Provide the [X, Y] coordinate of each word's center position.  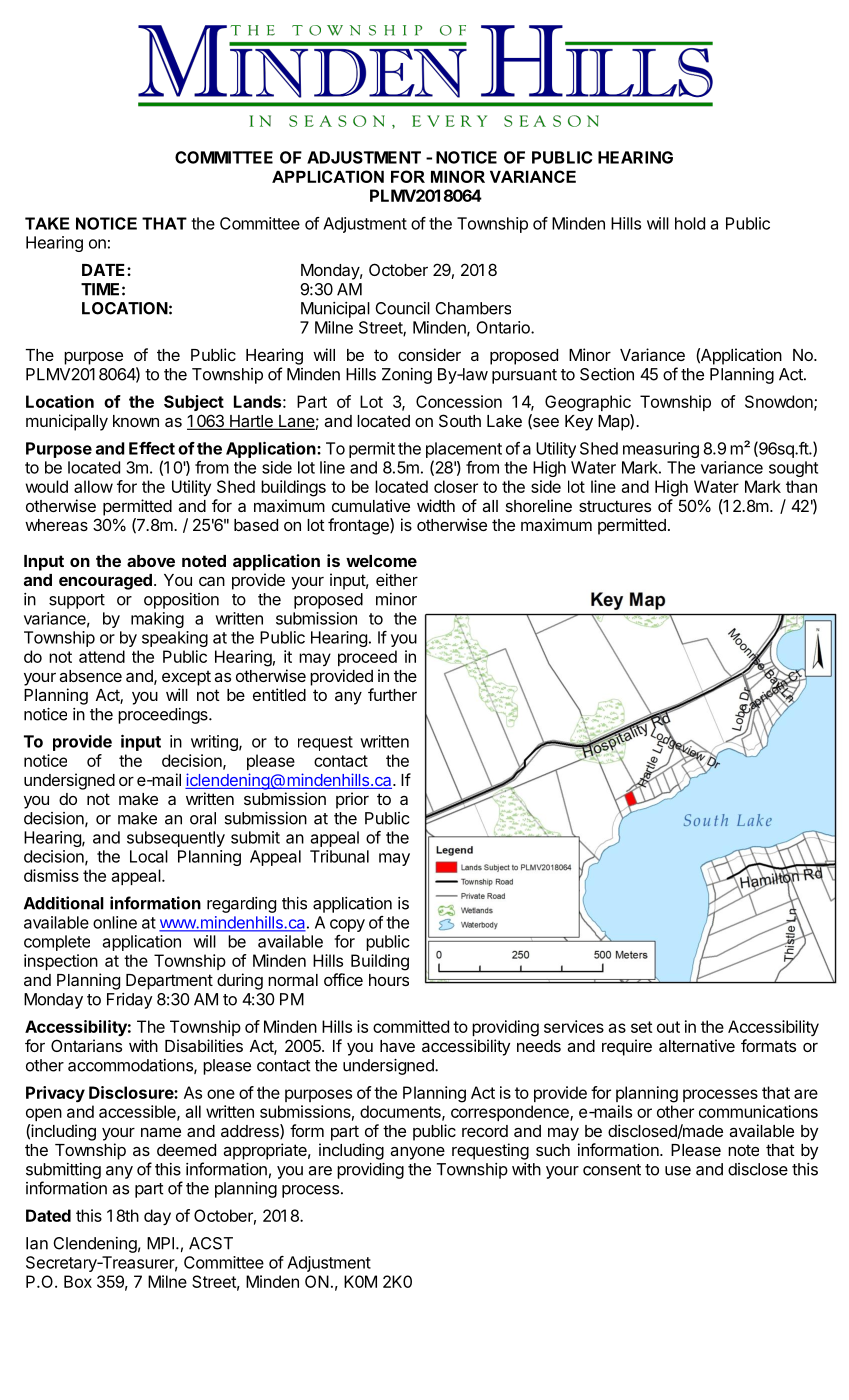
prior [352, 800]
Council [402, 308]
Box [78, 1281]
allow [93, 486]
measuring [661, 450]
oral [203, 818]
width [436, 505]
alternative [697, 1045]
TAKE [47, 223]
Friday [130, 1001]
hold [690, 223]
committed [411, 1026]
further [392, 694]
